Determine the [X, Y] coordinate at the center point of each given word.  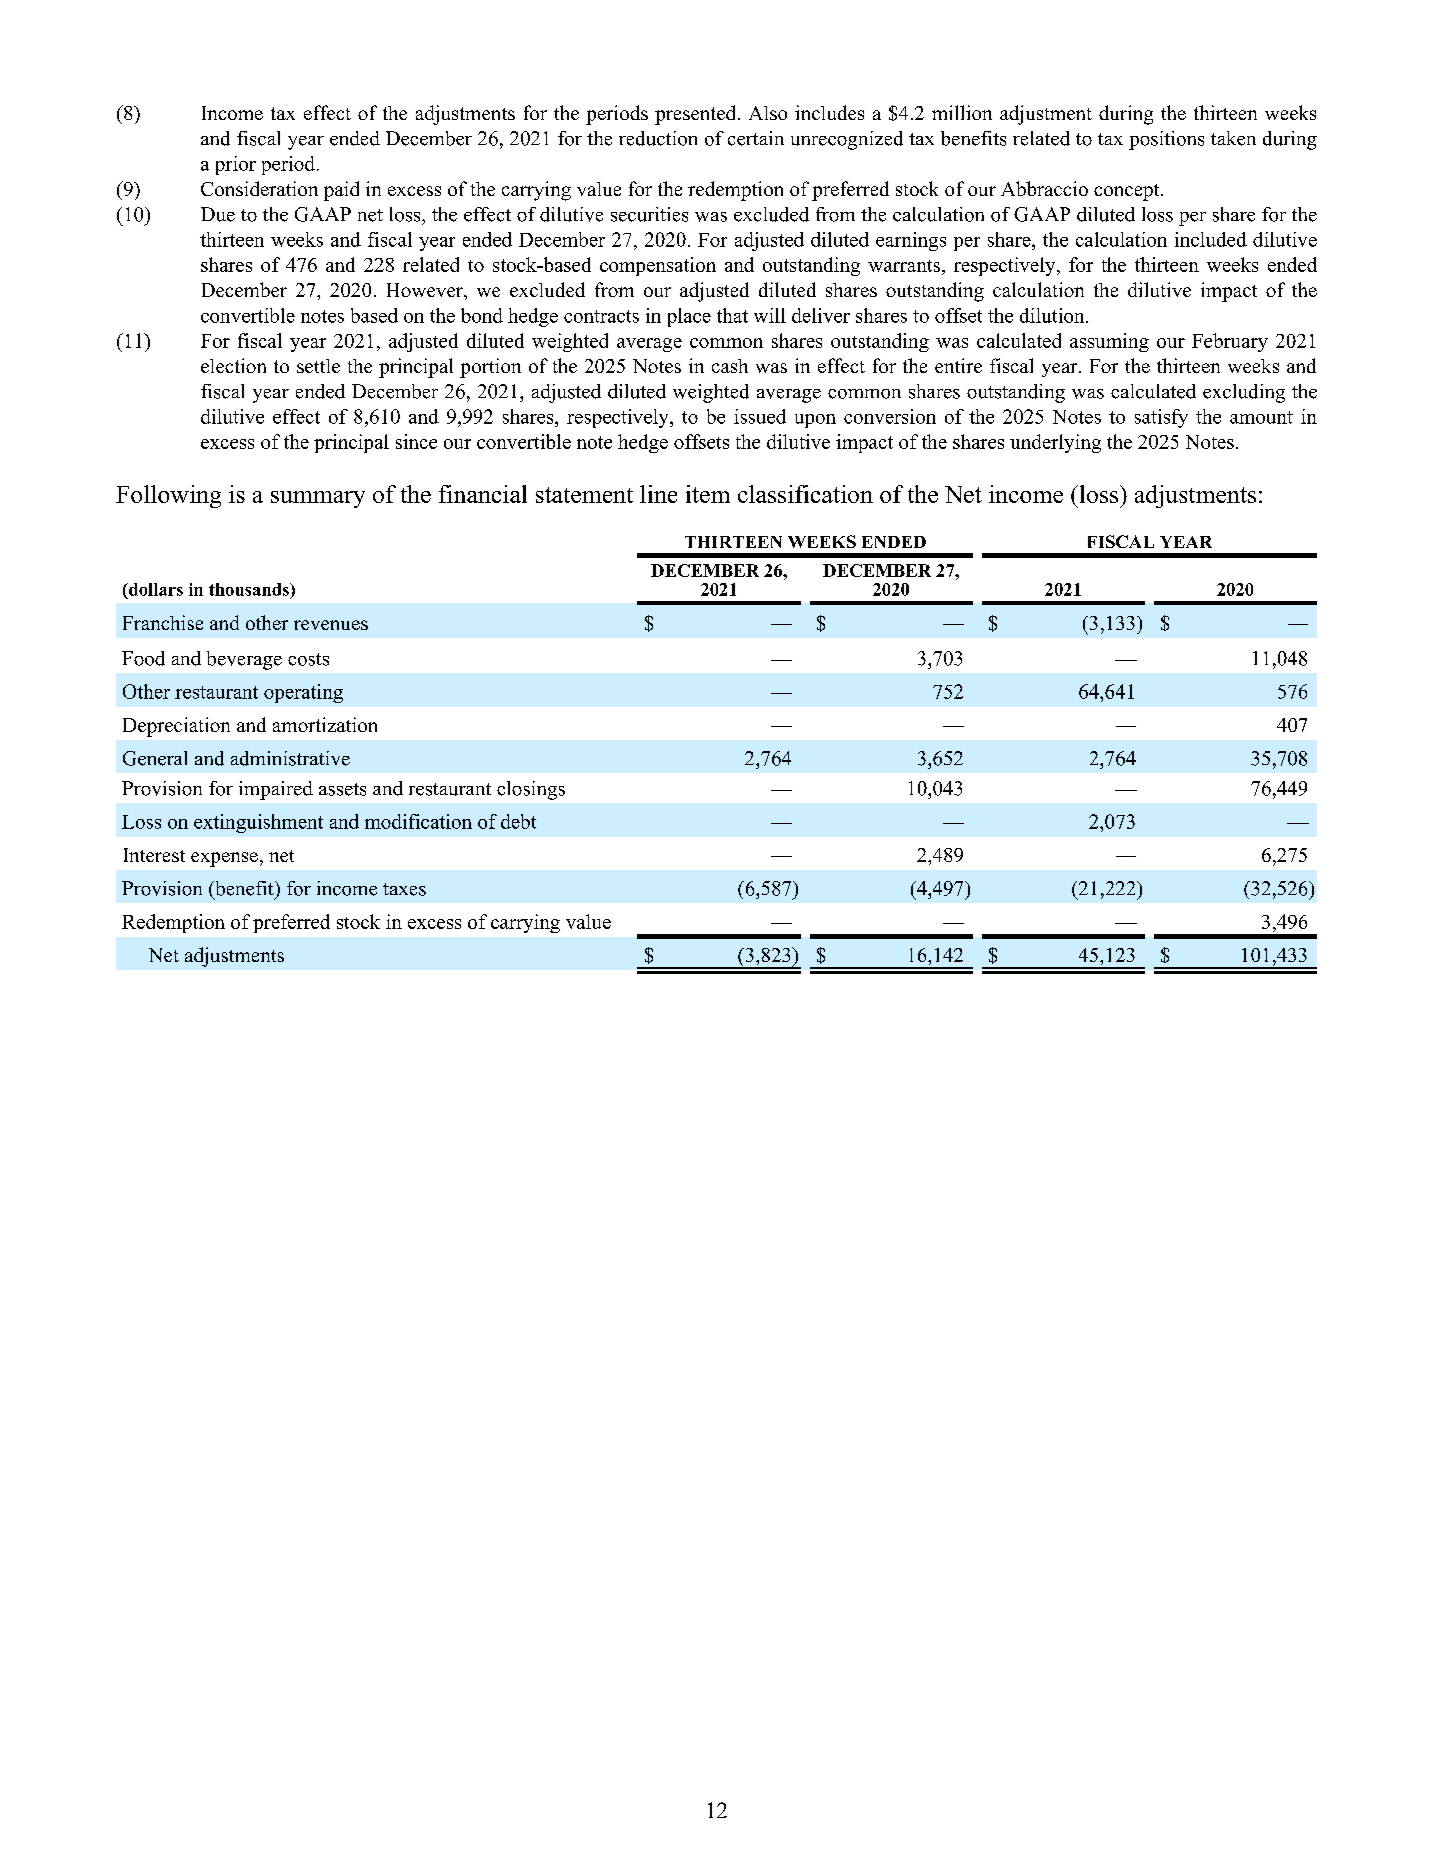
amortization [325, 724]
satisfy [1161, 418]
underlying [1055, 443]
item [708, 494]
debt [518, 821]
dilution [1053, 315]
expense [224, 859]
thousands [250, 589]
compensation [658, 266]
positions [1166, 140]
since [416, 441]
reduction [658, 138]
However [426, 290]
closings [531, 790]
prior [236, 165]
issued [760, 416]
